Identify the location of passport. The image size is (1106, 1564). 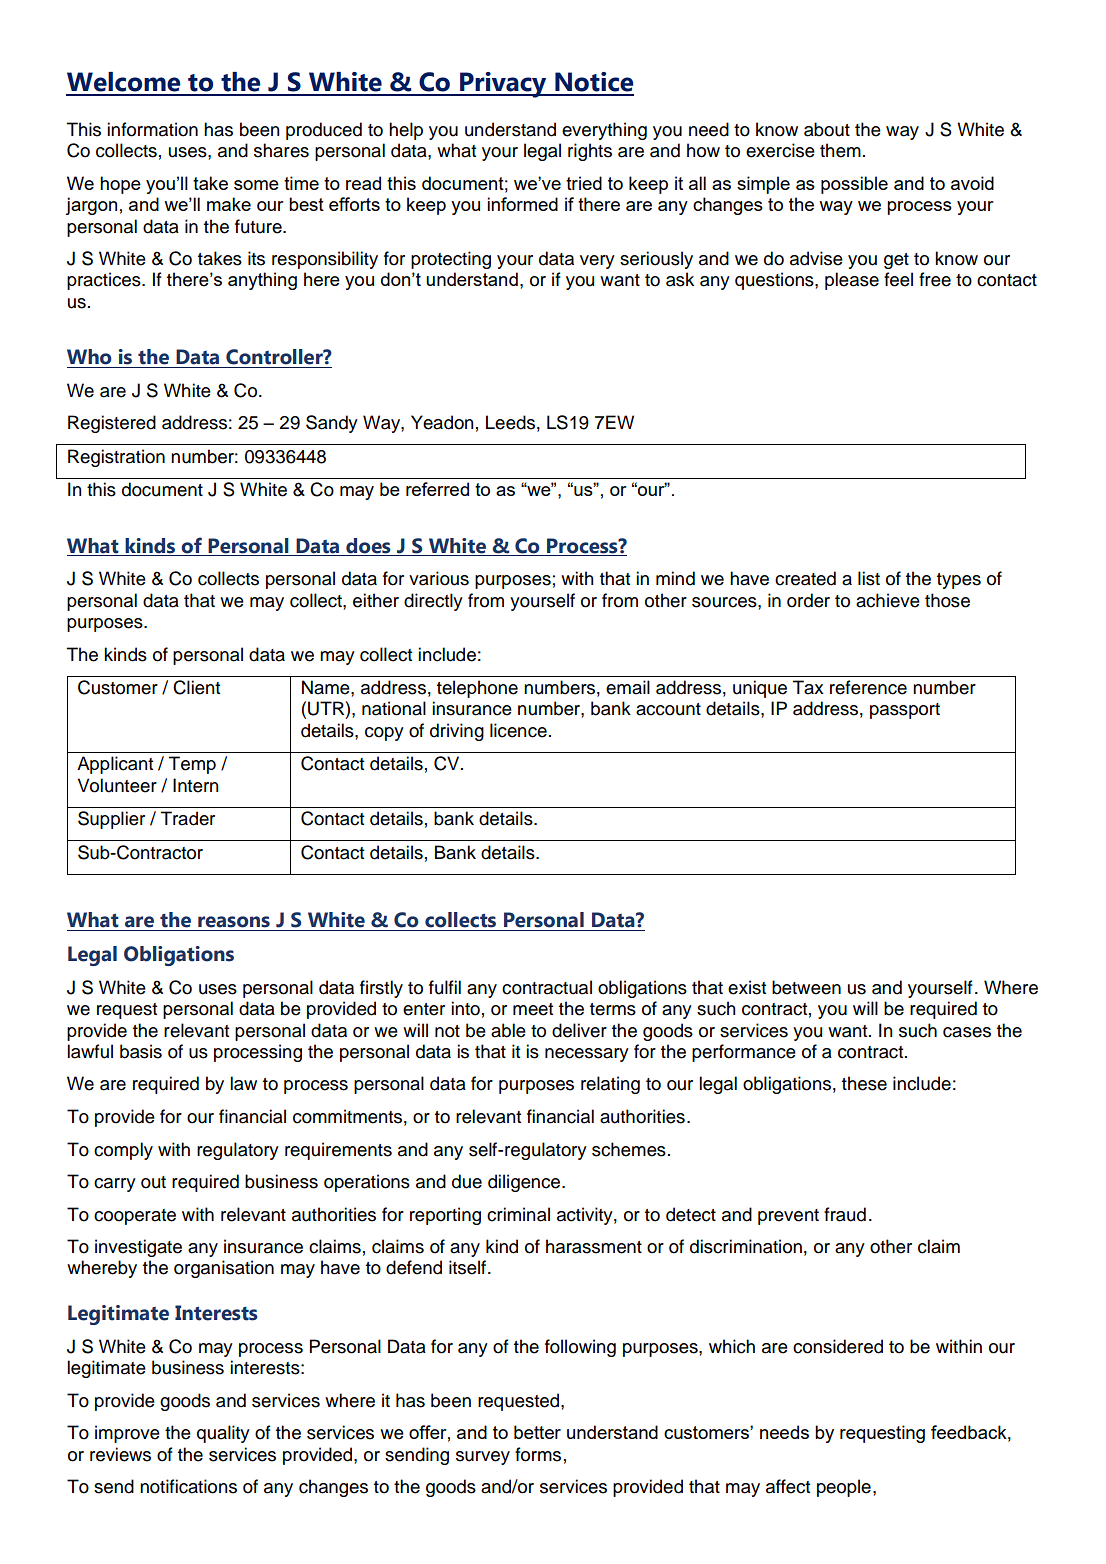
(905, 711).
